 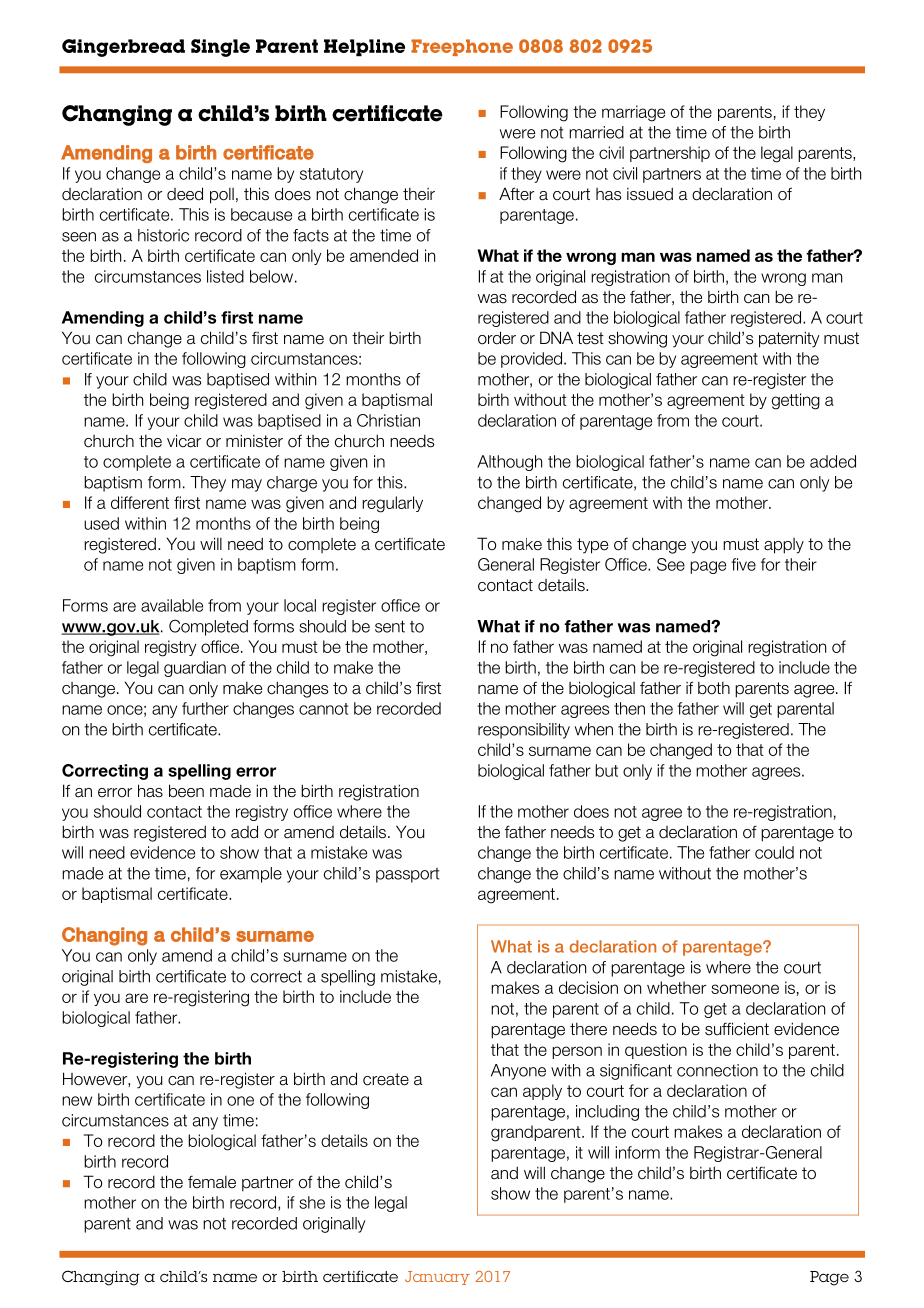 What do you see at coordinates (745, 989) in the screenshot?
I see `someone` at bounding box center [745, 989].
